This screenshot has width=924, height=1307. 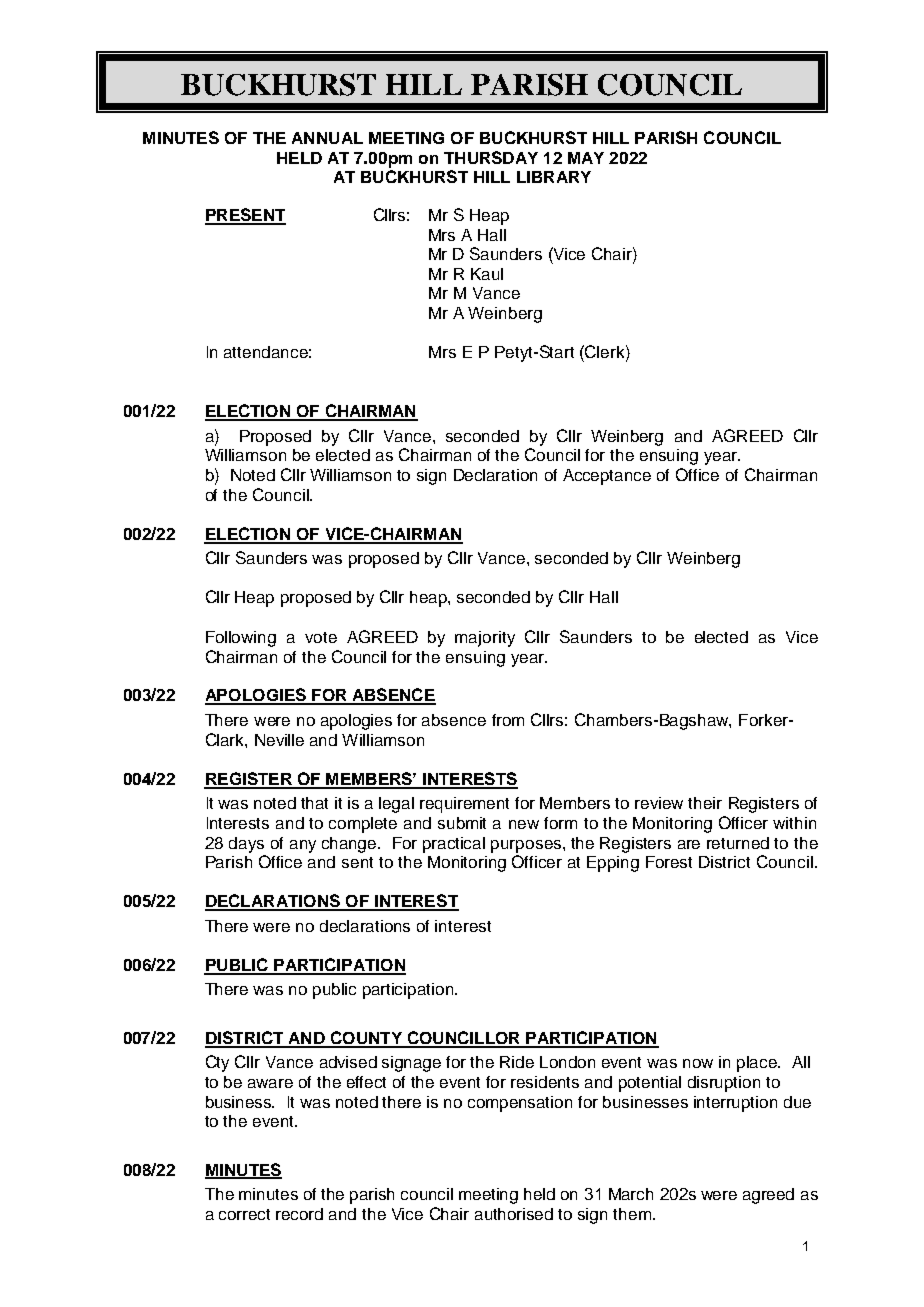 What do you see at coordinates (299, 1214) in the screenshot?
I see `record` at bounding box center [299, 1214].
